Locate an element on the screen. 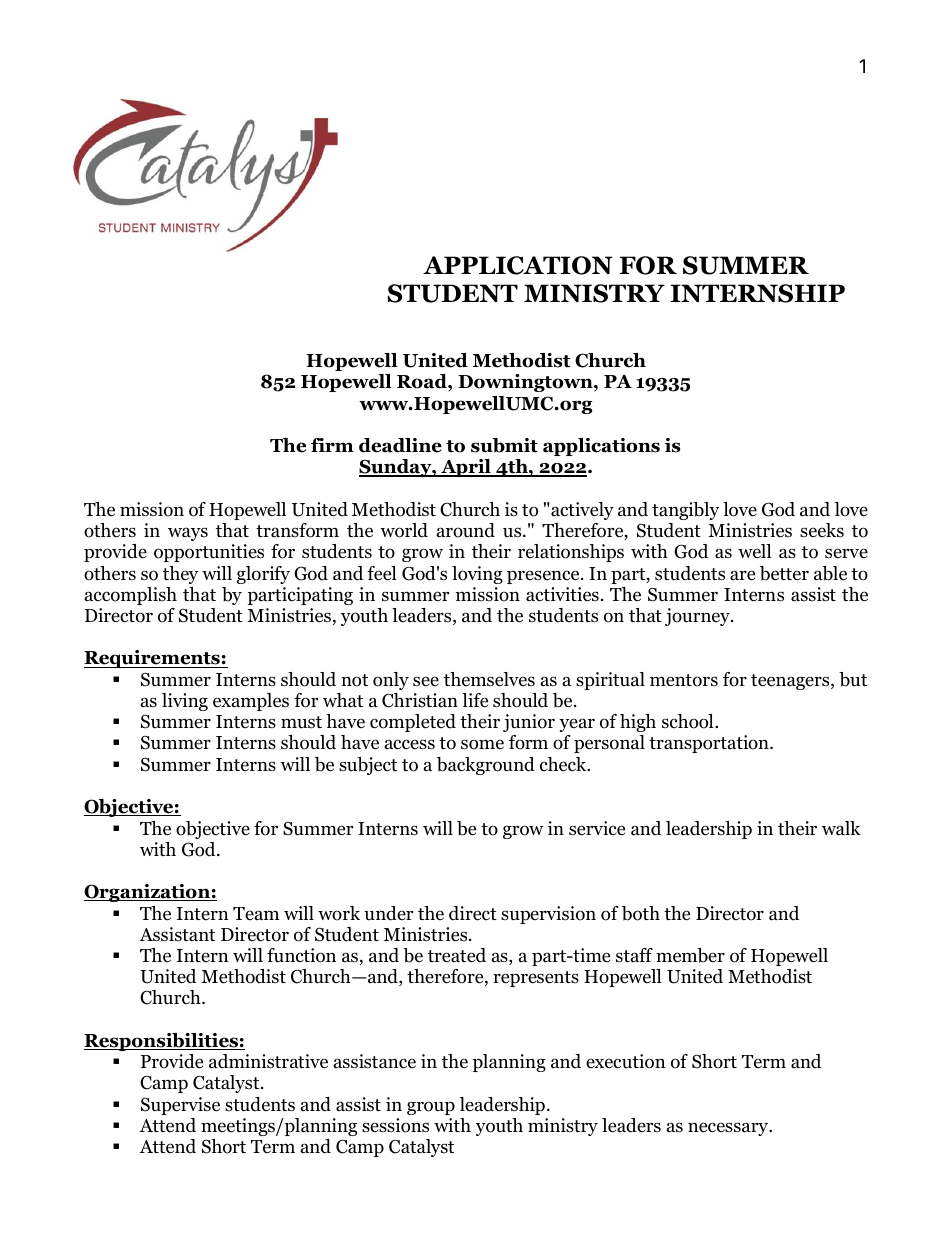  teenagers is located at coordinates (791, 682).
